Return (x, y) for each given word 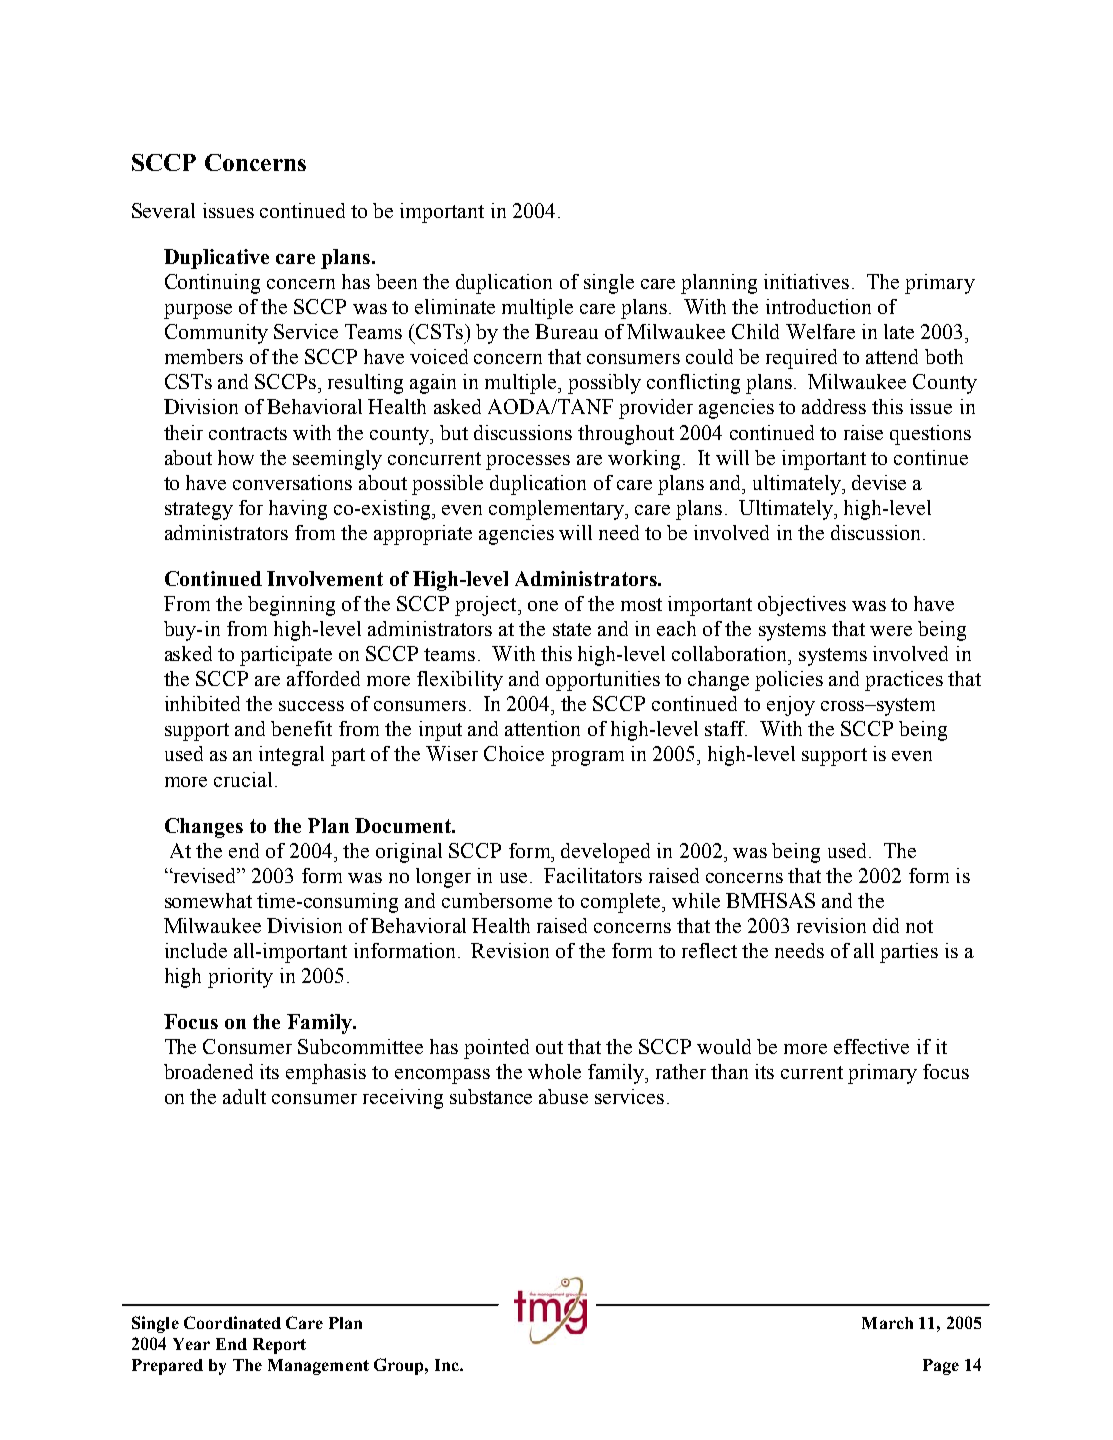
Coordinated (232, 1322)
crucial (243, 779)
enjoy (791, 706)
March (887, 1323)
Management (318, 1367)
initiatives (806, 281)
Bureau (566, 331)
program (587, 758)
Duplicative (216, 259)
